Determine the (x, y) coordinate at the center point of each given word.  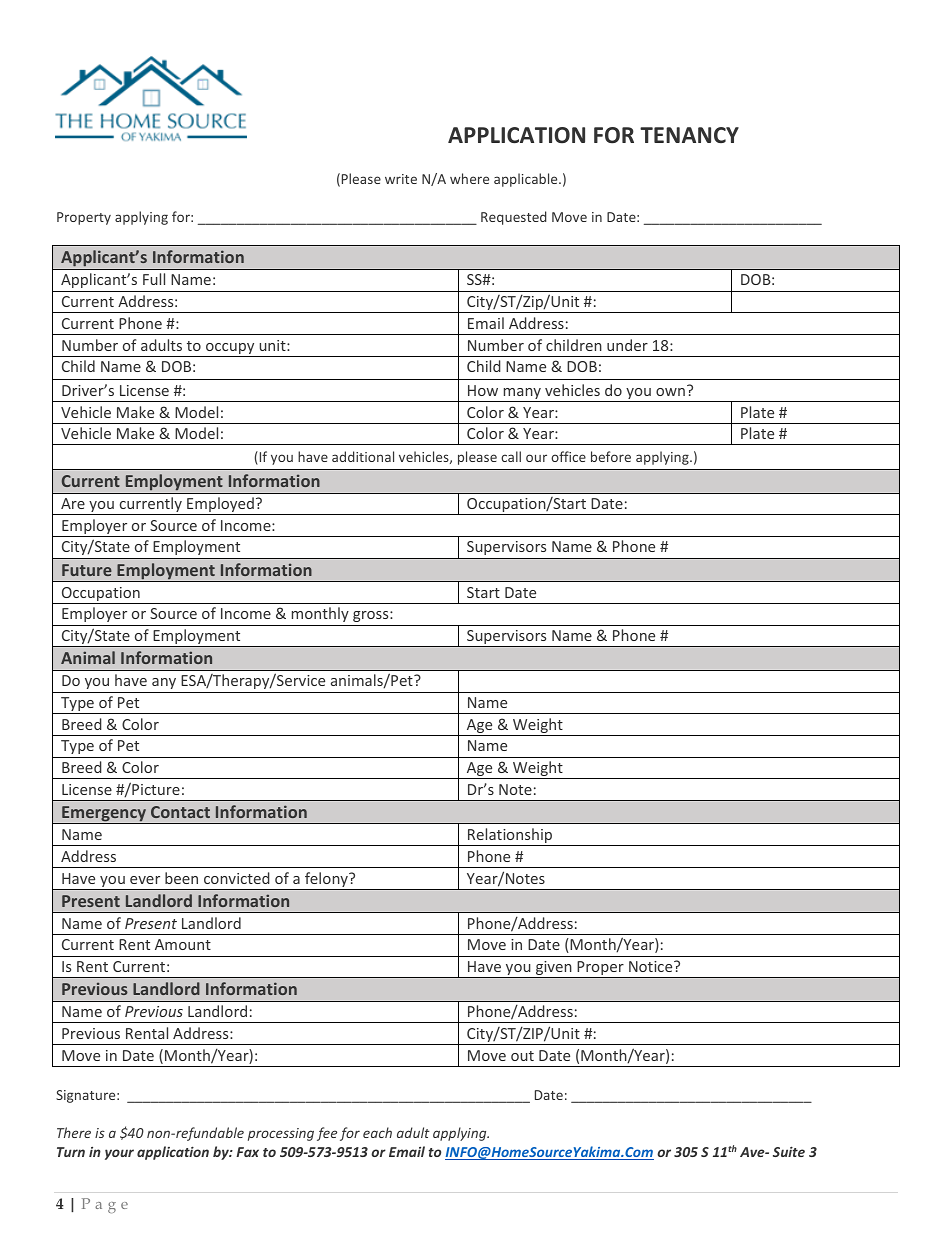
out (522, 1056)
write (401, 179)
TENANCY (689, 135)
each (377, 1132)
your (119, 1154)
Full (154, 279)
